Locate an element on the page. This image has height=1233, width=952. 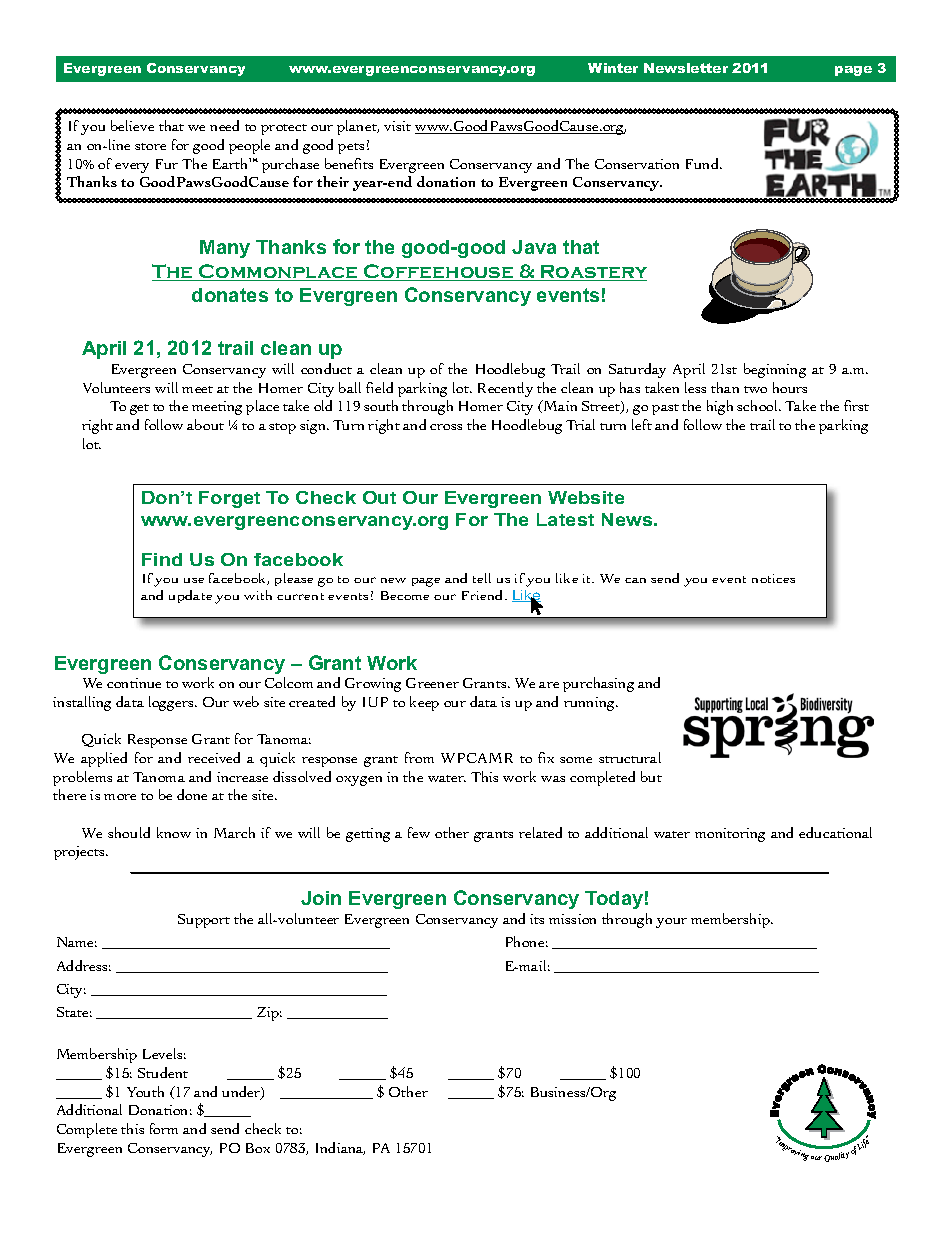
visit is located at coordinates (397, 126).
